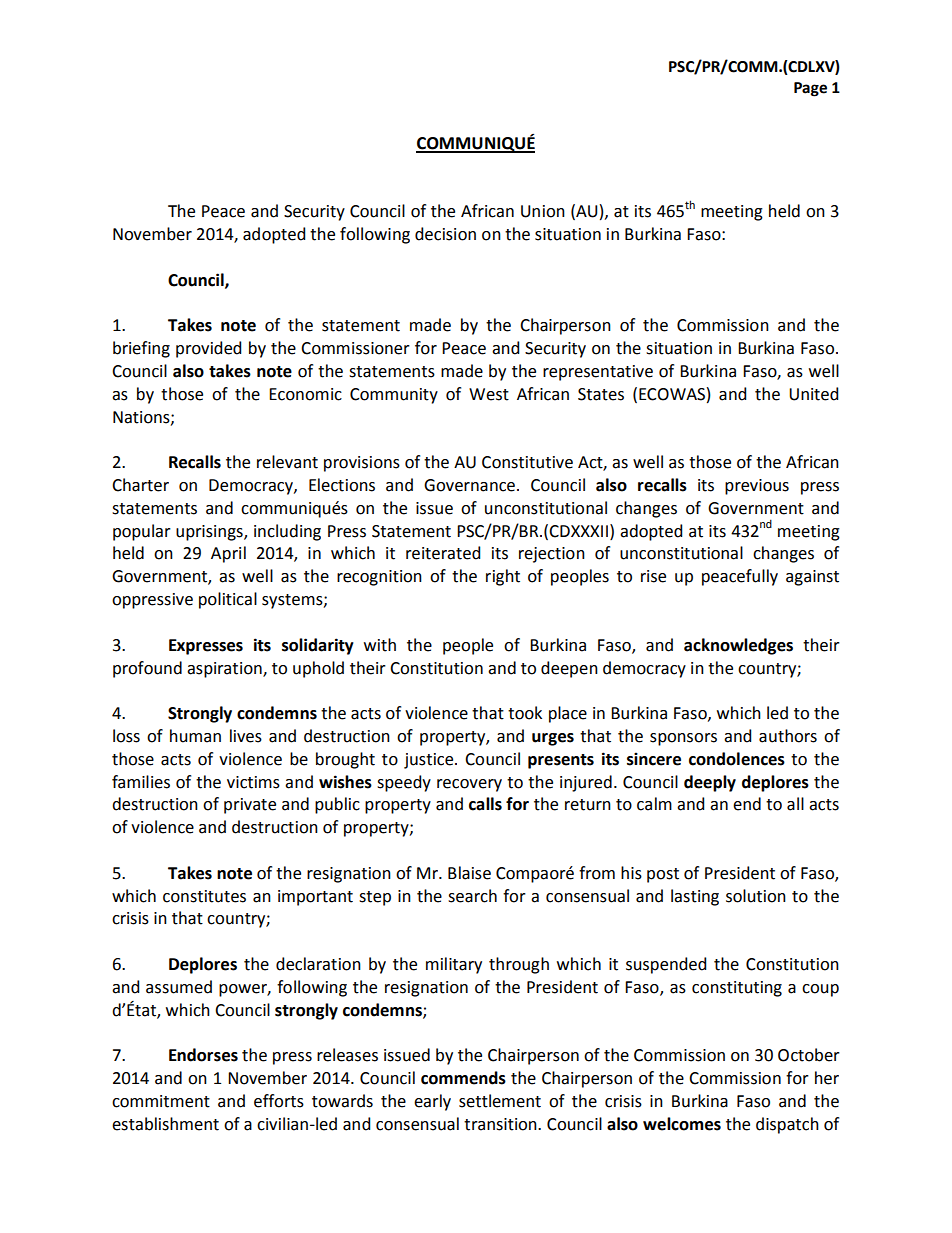  I want to click on political, so click(228, 600).
